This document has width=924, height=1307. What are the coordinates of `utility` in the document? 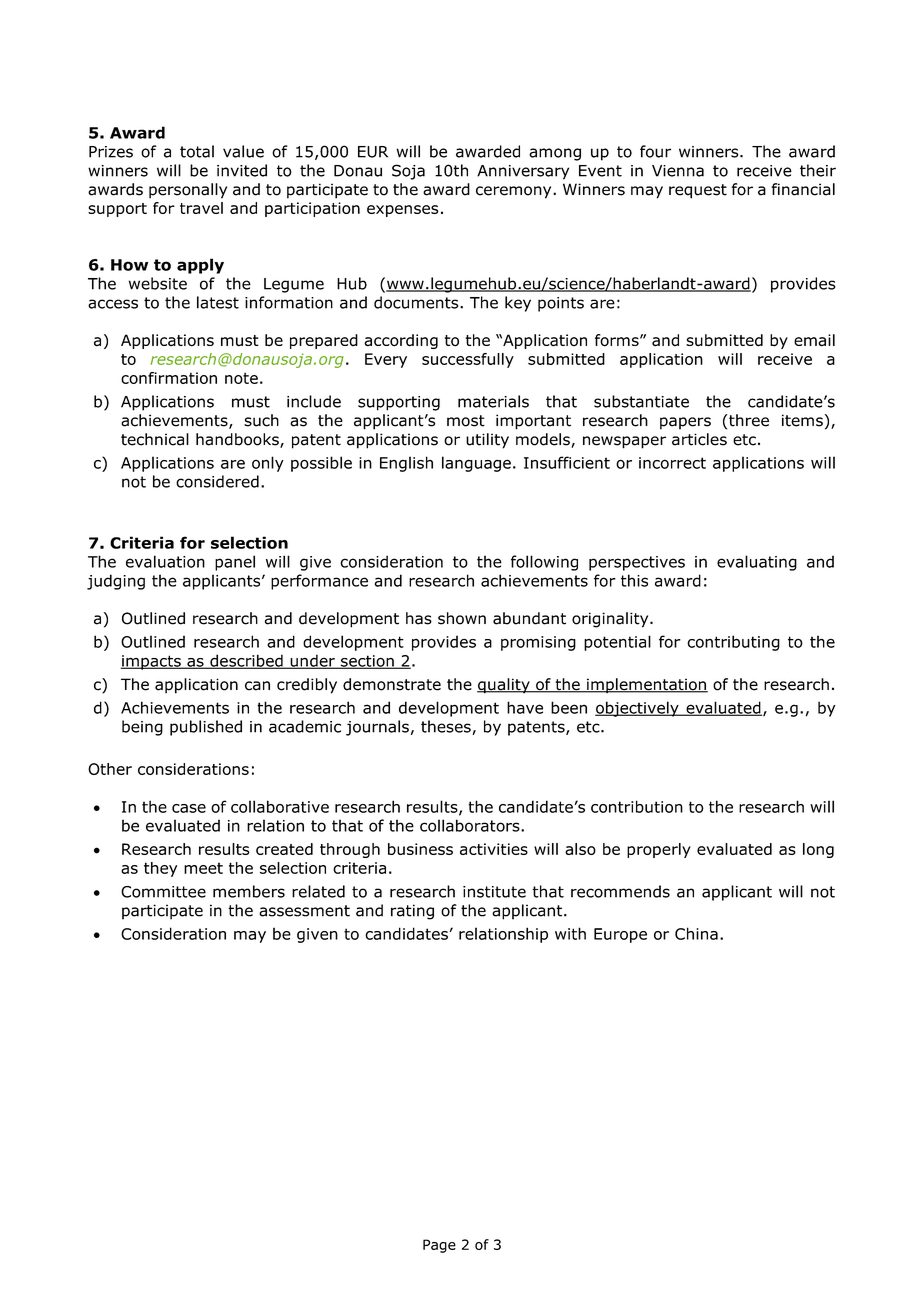 It's located at (487, 441).
